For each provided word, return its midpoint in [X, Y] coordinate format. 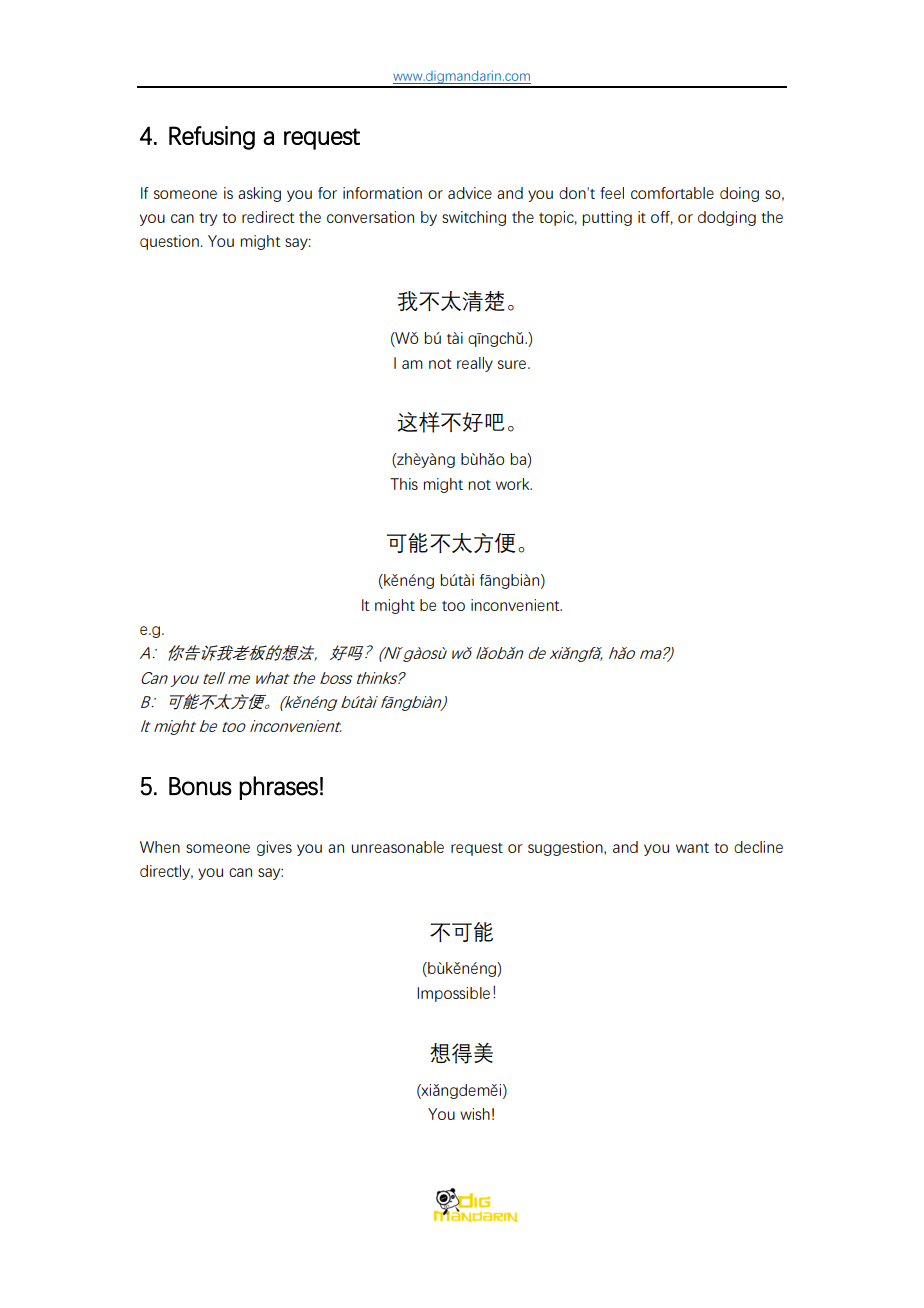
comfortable [672, 193]
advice [470, 193]
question [169, 242]
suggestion [566, 848]
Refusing [212, 138]
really [475, 364]
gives [274, 848]
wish [475, 1114]
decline [758, 847]
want [692, 848]
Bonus [200, 786]
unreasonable [398, 847]
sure [513, 364]
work [514, 484]
